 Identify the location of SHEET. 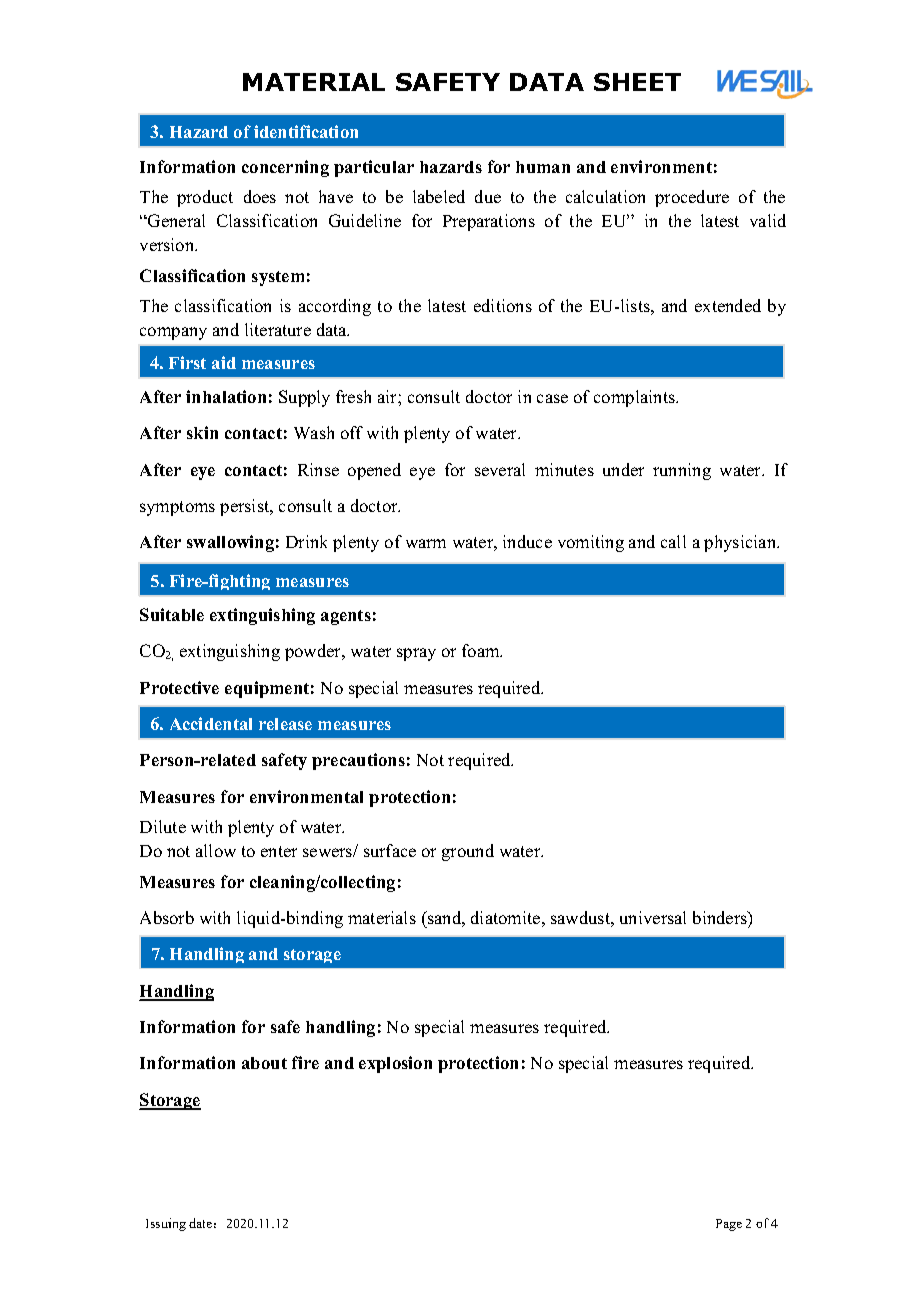
(637, 82).
